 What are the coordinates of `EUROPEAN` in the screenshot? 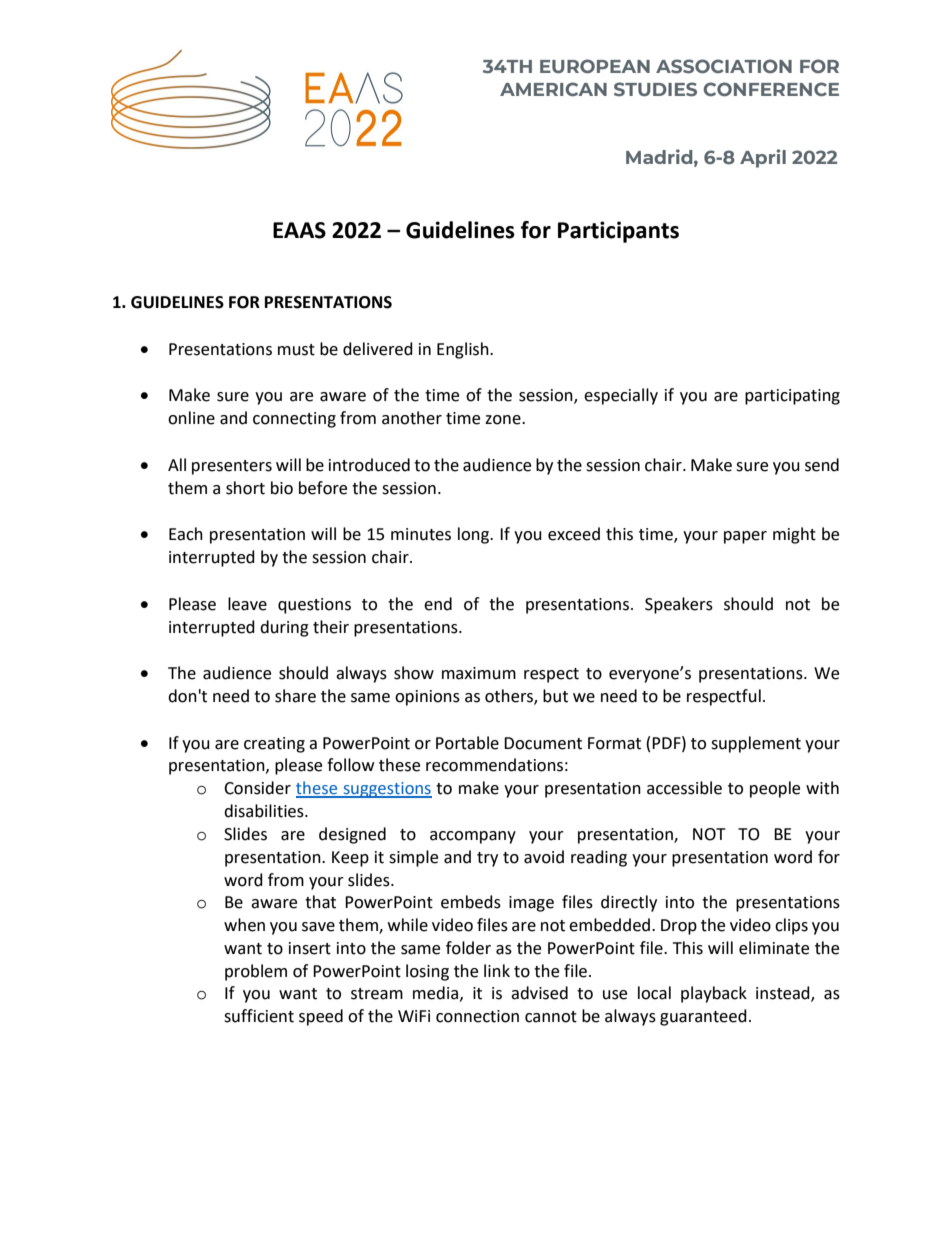 It's located at (595, 66).
